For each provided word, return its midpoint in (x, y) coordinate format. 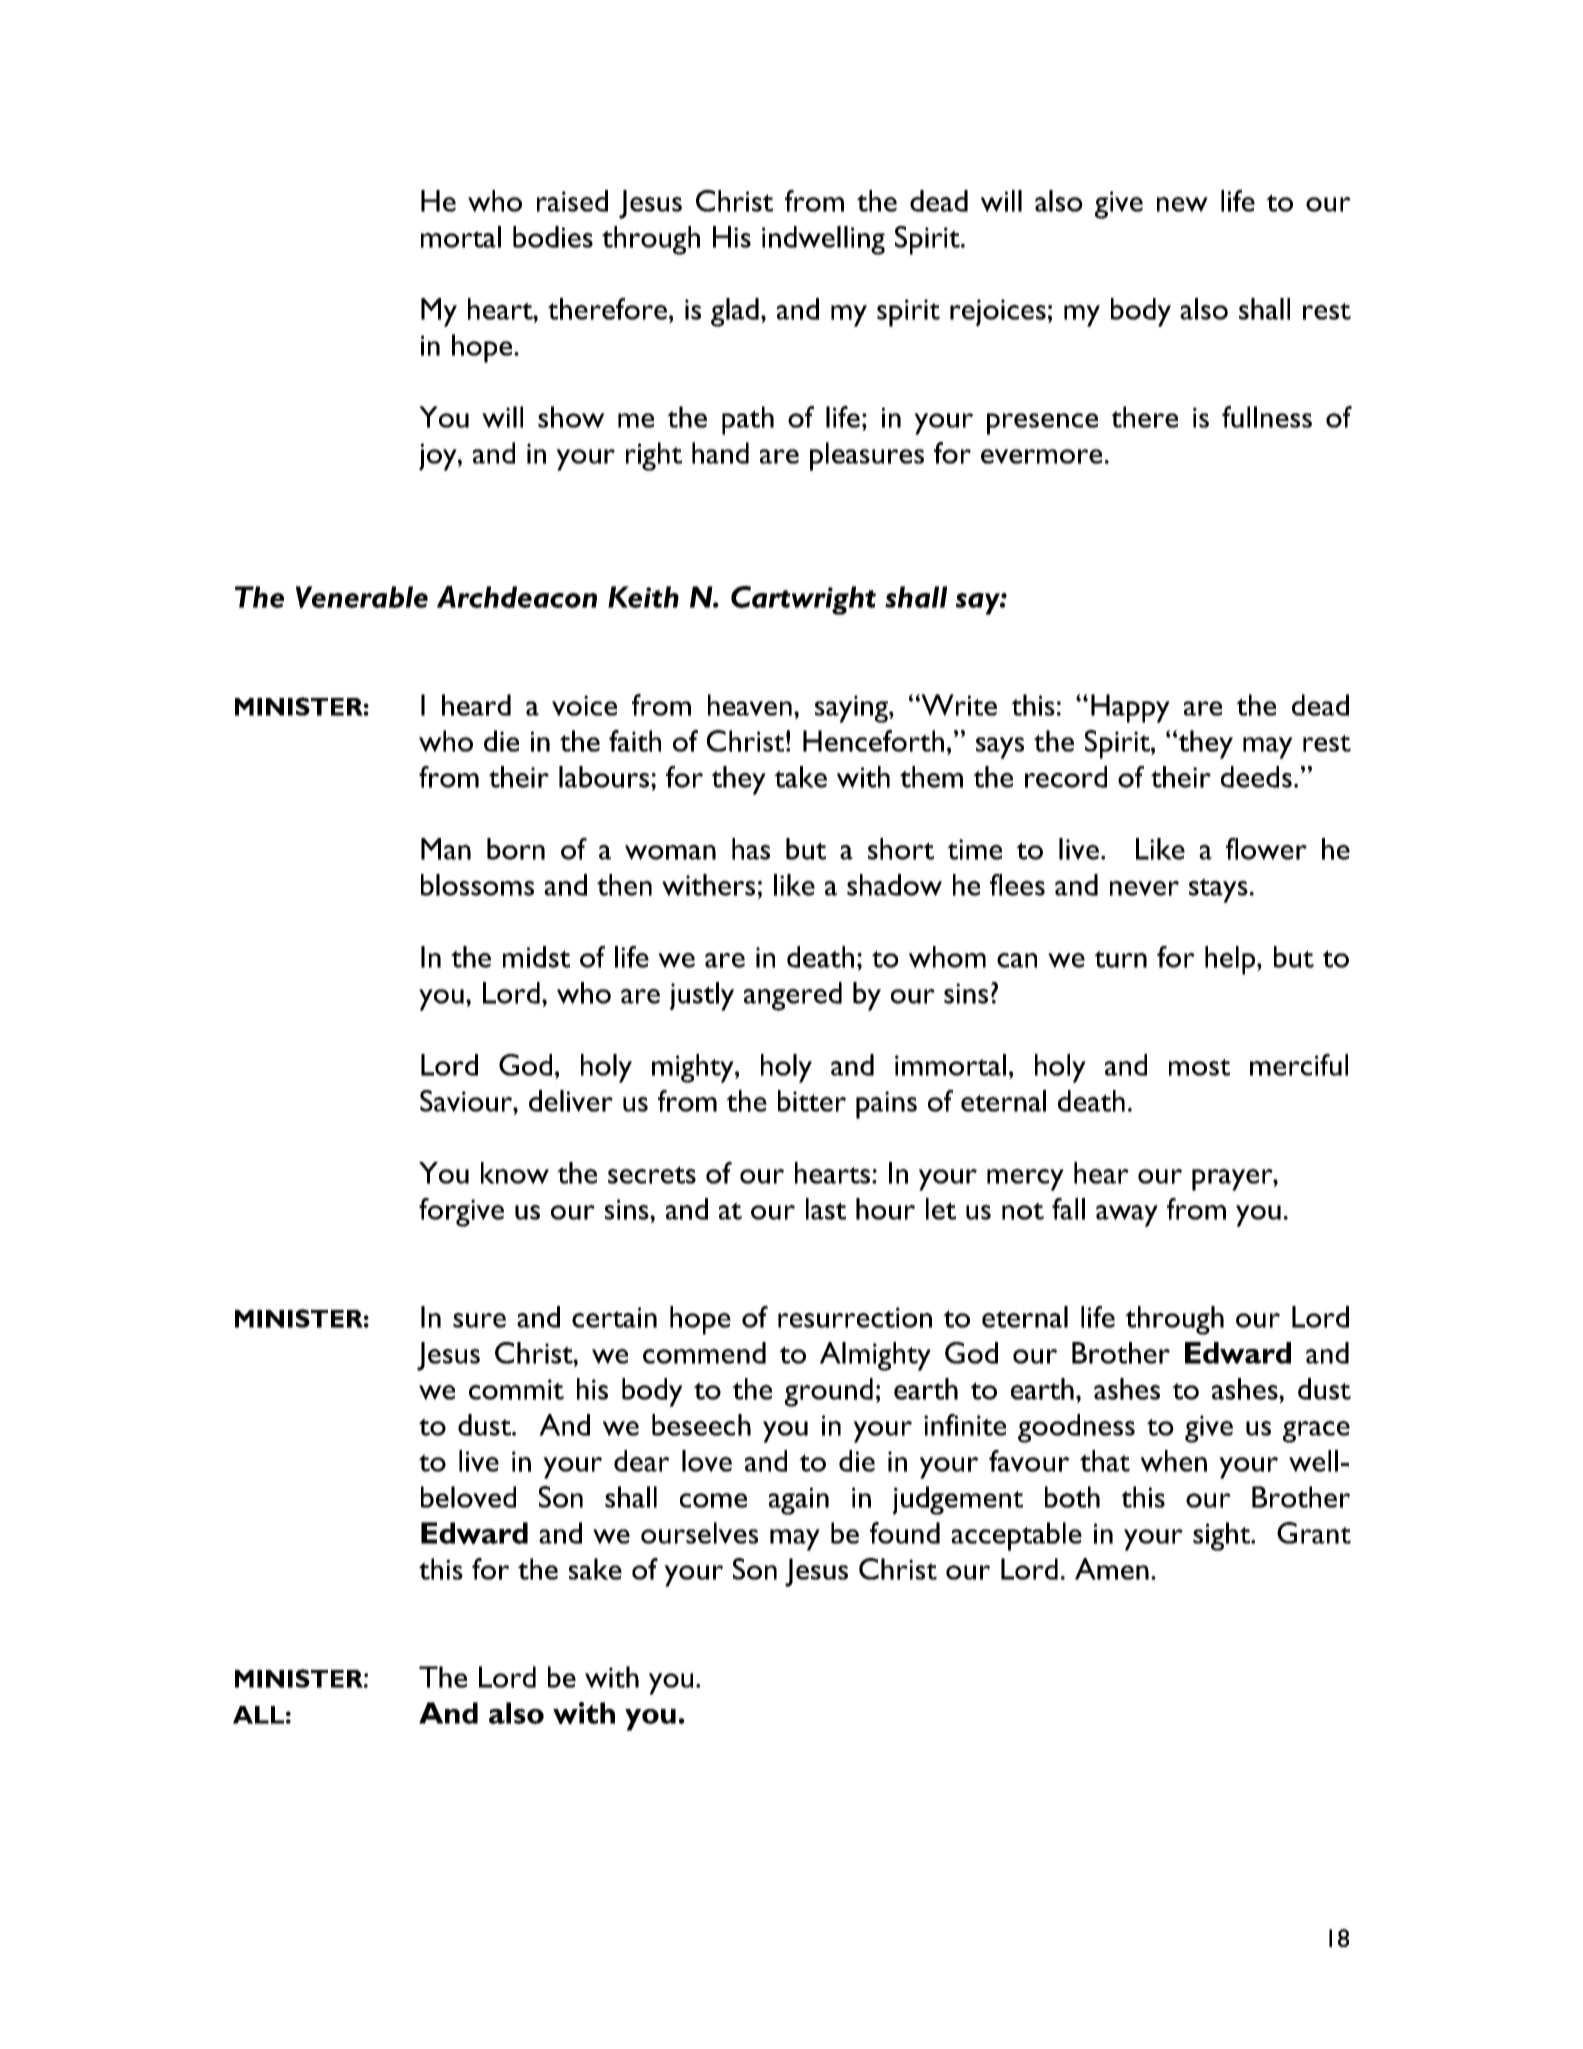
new (1182, 204)
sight (1223, 1536)
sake (595, 1569)
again (799, 1501)
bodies (553, 237)
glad (735, 312)
